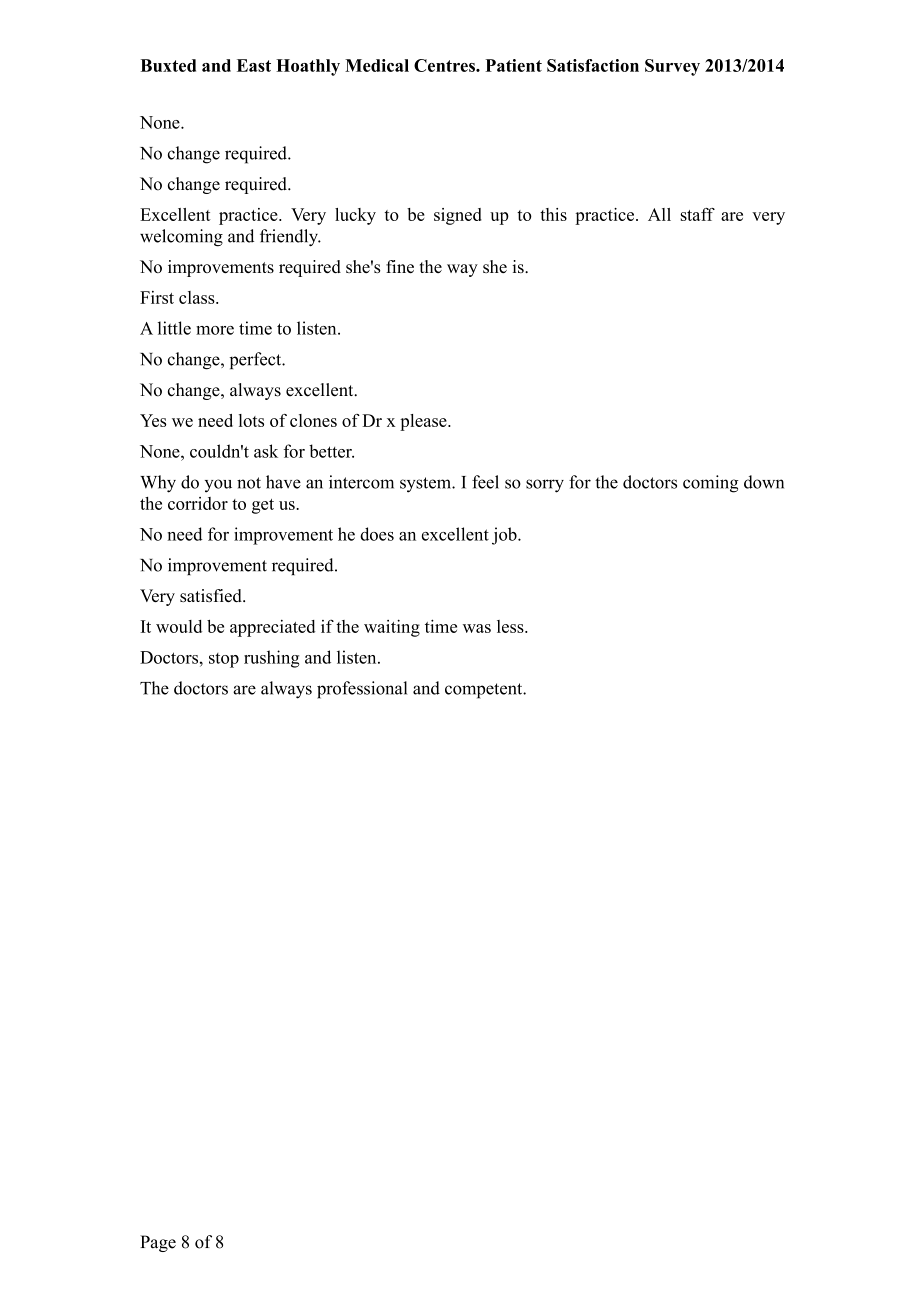 The width and height of the screenshot is (924, 1308). Describe the element at coordinates (485, 691) in the screenshot. I see `competent` at that location.
